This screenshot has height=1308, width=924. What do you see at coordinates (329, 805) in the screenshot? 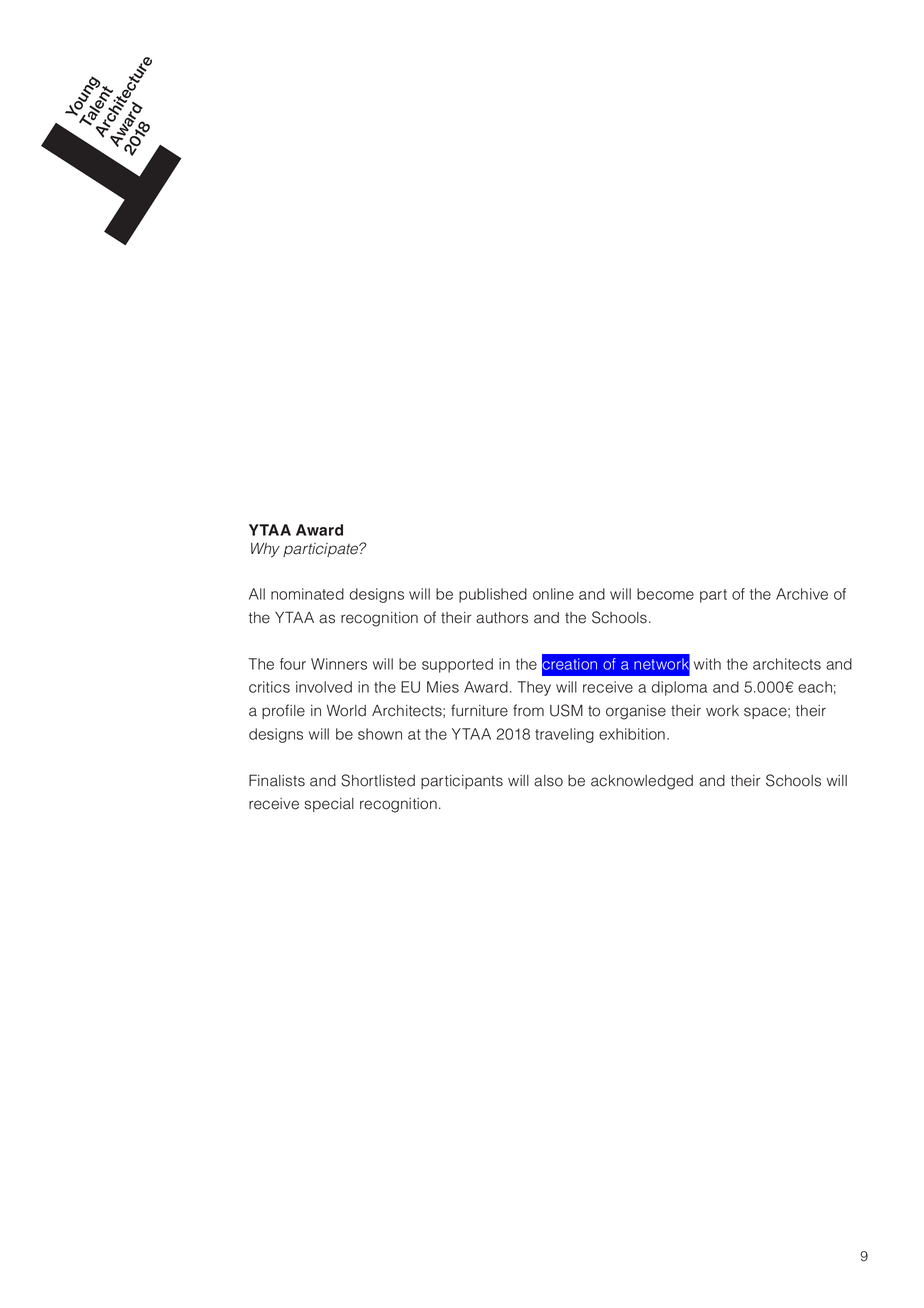
I see `special` at bounding box center [329, 805].
